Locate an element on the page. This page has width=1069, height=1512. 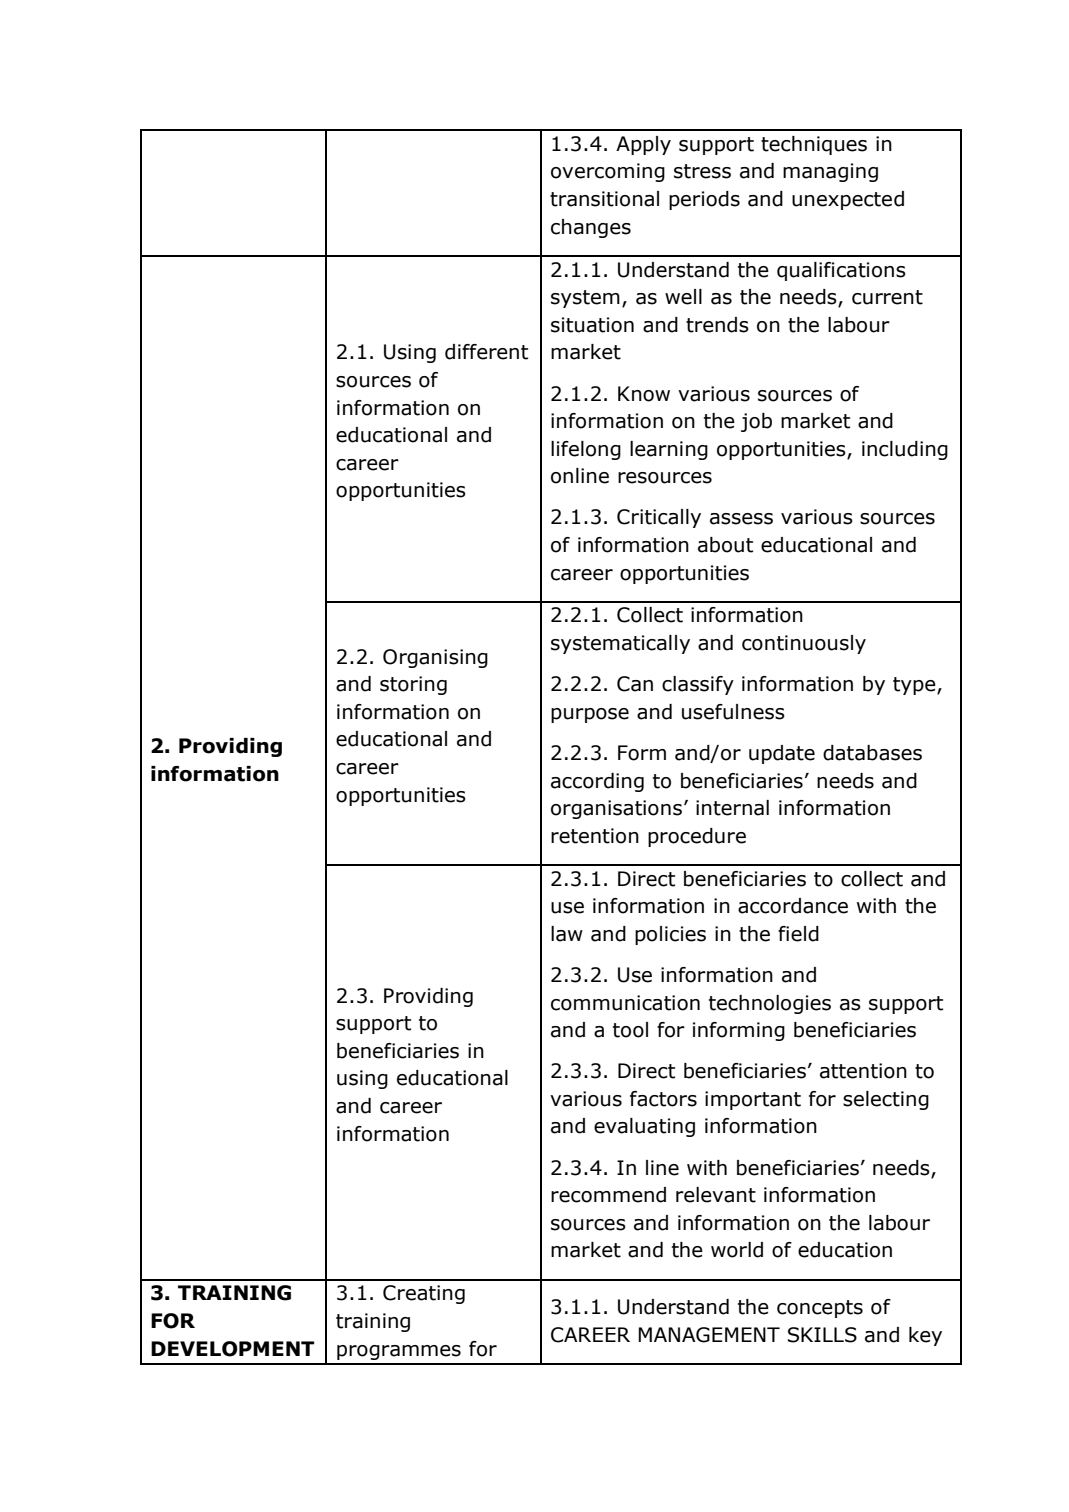
overcoming is located at coordinates (608, 172).
